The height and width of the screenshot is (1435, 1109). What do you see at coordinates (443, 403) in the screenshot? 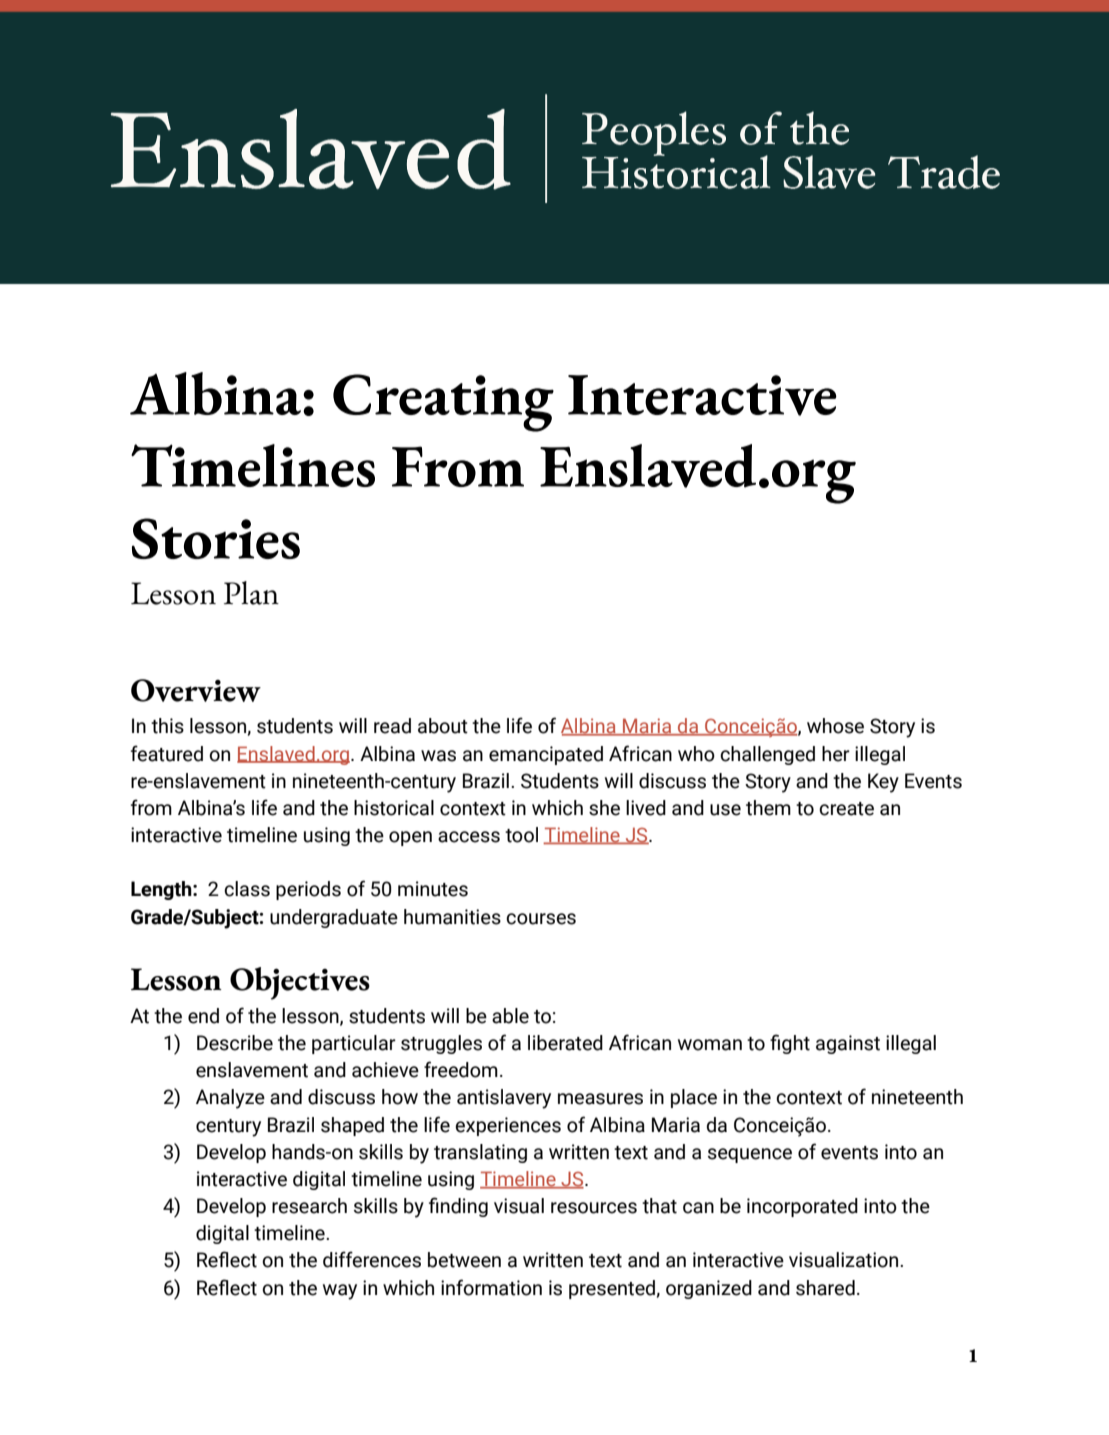
I see `Creating` at bounding box center [443, 403].
